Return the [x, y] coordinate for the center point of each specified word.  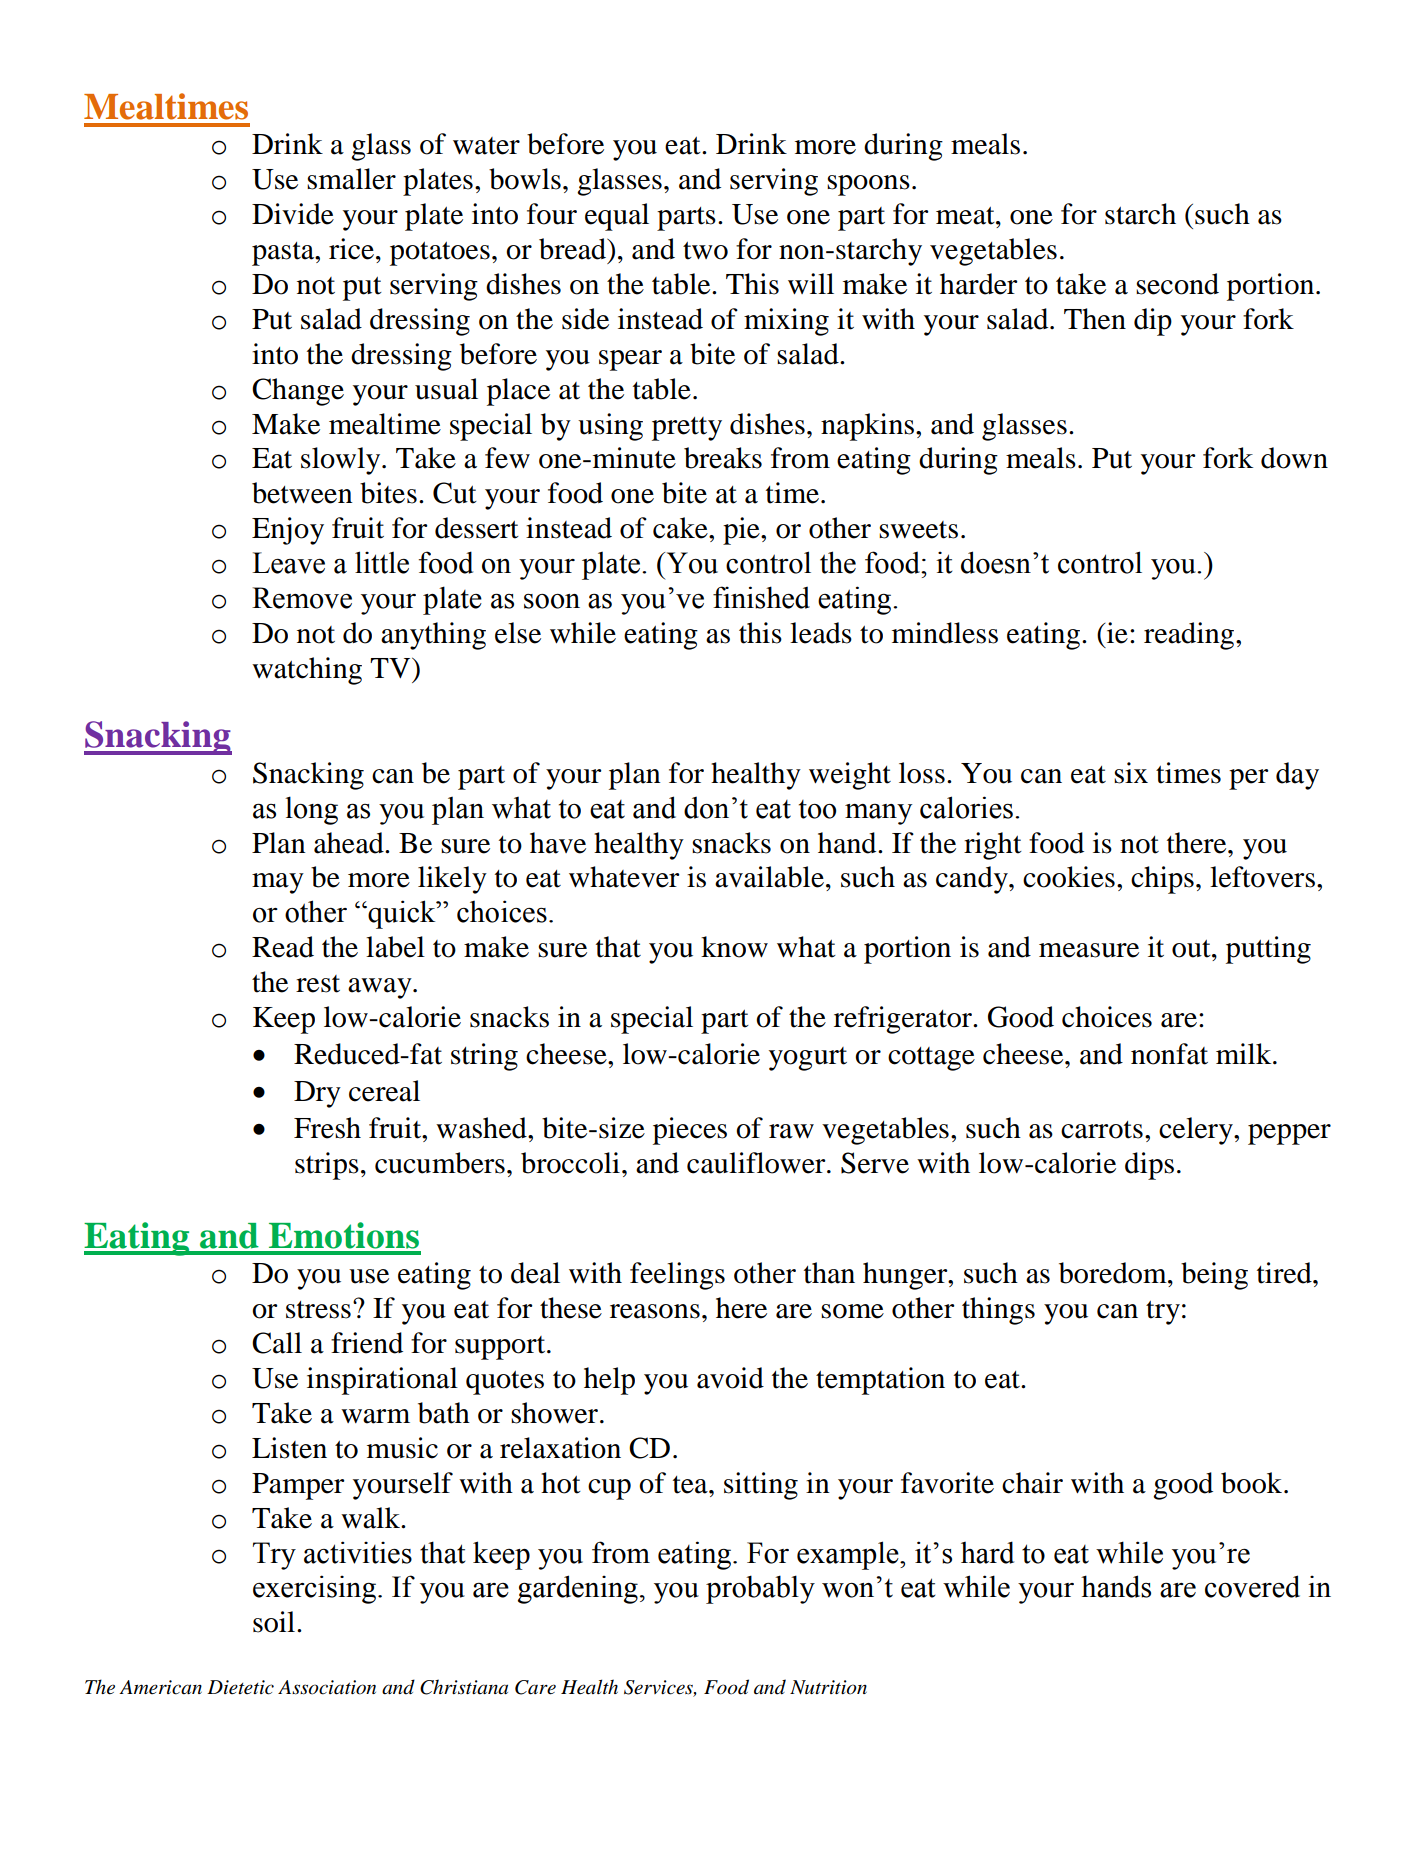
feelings [677, 1276]
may [278, 883]
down [1294, 458]
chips [1162, 880]
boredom [1114, 1273]
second [1177, 284]
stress [318, 1310]
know [734, 947]
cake [681, 528]
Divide [293, 214]
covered [1252, 1586]
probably [760, 1589]
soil [275, 1622]
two [705, 251]
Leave [288, 563]
